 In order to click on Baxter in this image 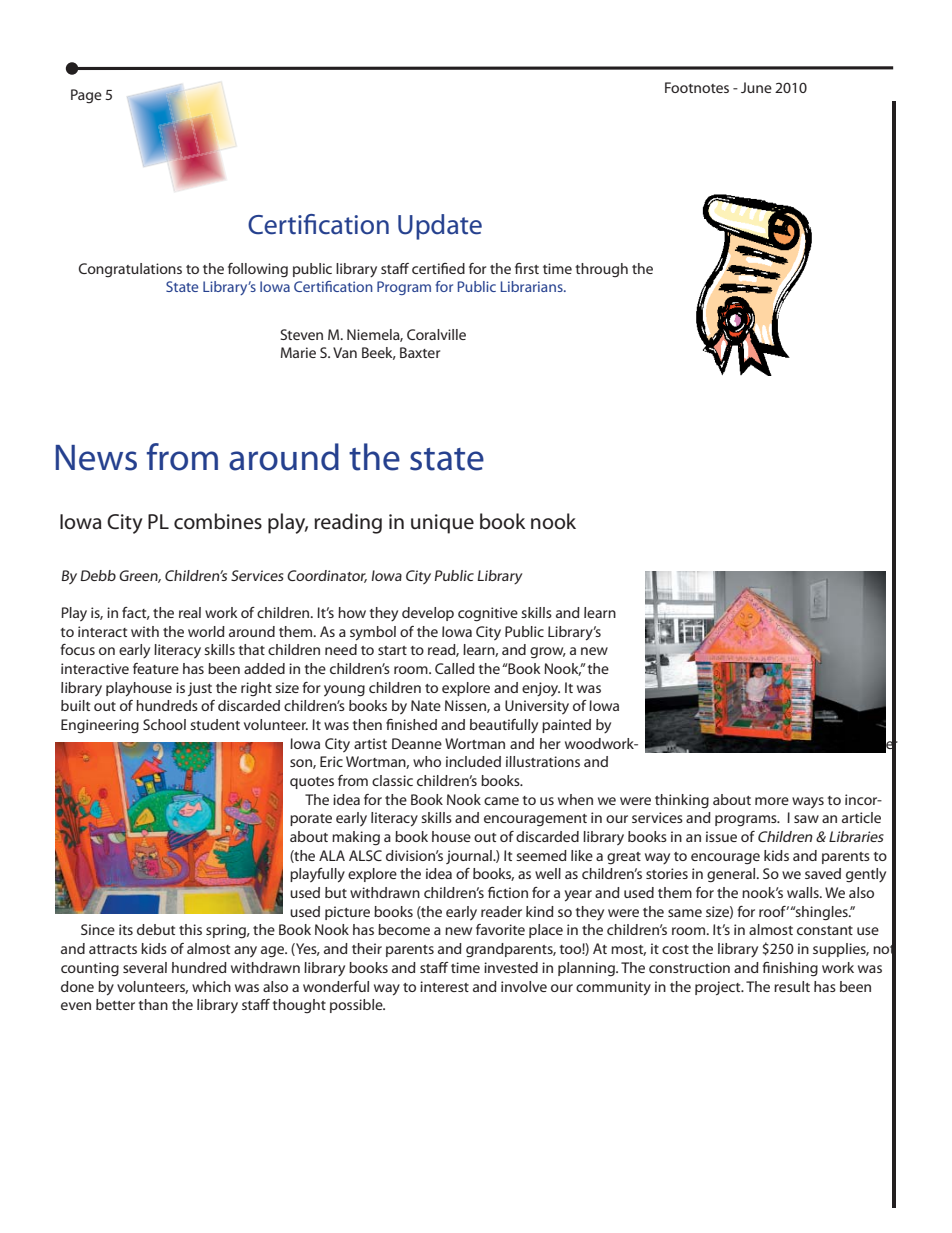, I will do `click(420, 352)`.
